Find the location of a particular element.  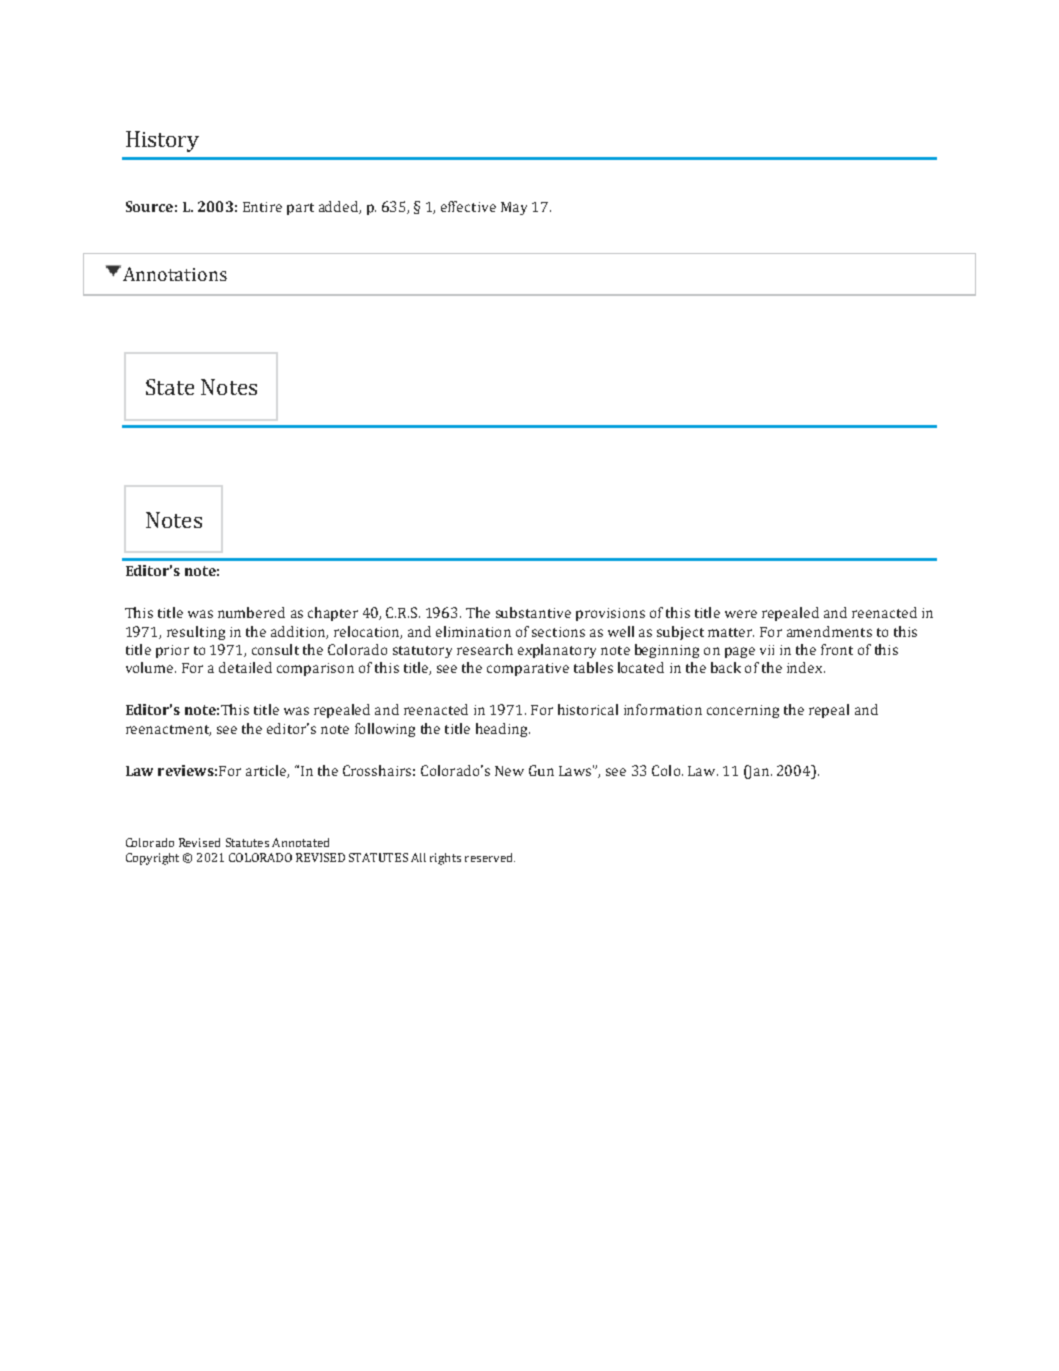

State is located at coordinates (170, 387).
